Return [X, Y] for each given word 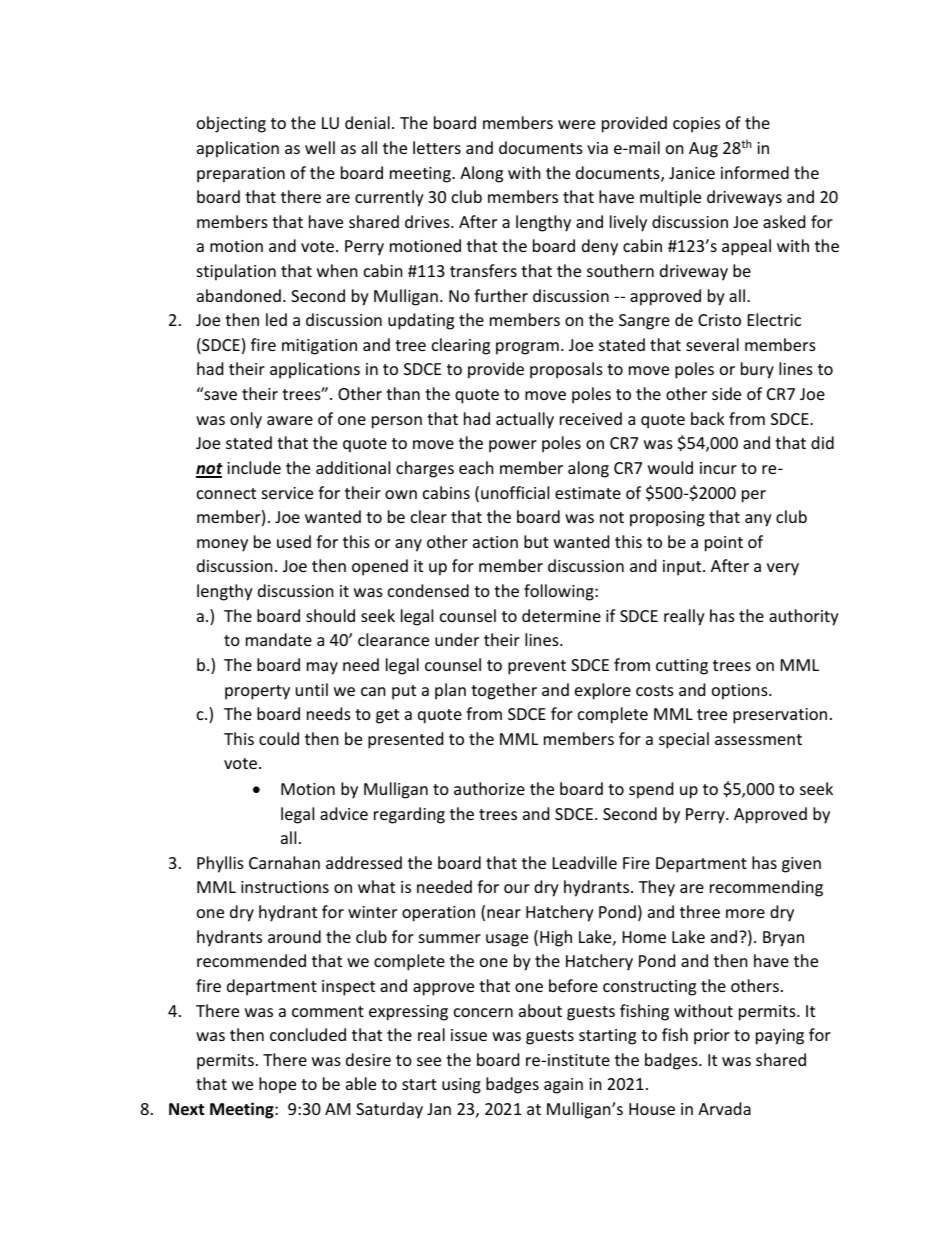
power [513, 446]
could [279, 738]
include [254, 467]
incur [718, 468]
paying [780, 1037]
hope [277, 1085]
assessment [758, 739]
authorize [489, 788]
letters [437, 147]
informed [755, 172]
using [461, 1086]
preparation [241, 175]
